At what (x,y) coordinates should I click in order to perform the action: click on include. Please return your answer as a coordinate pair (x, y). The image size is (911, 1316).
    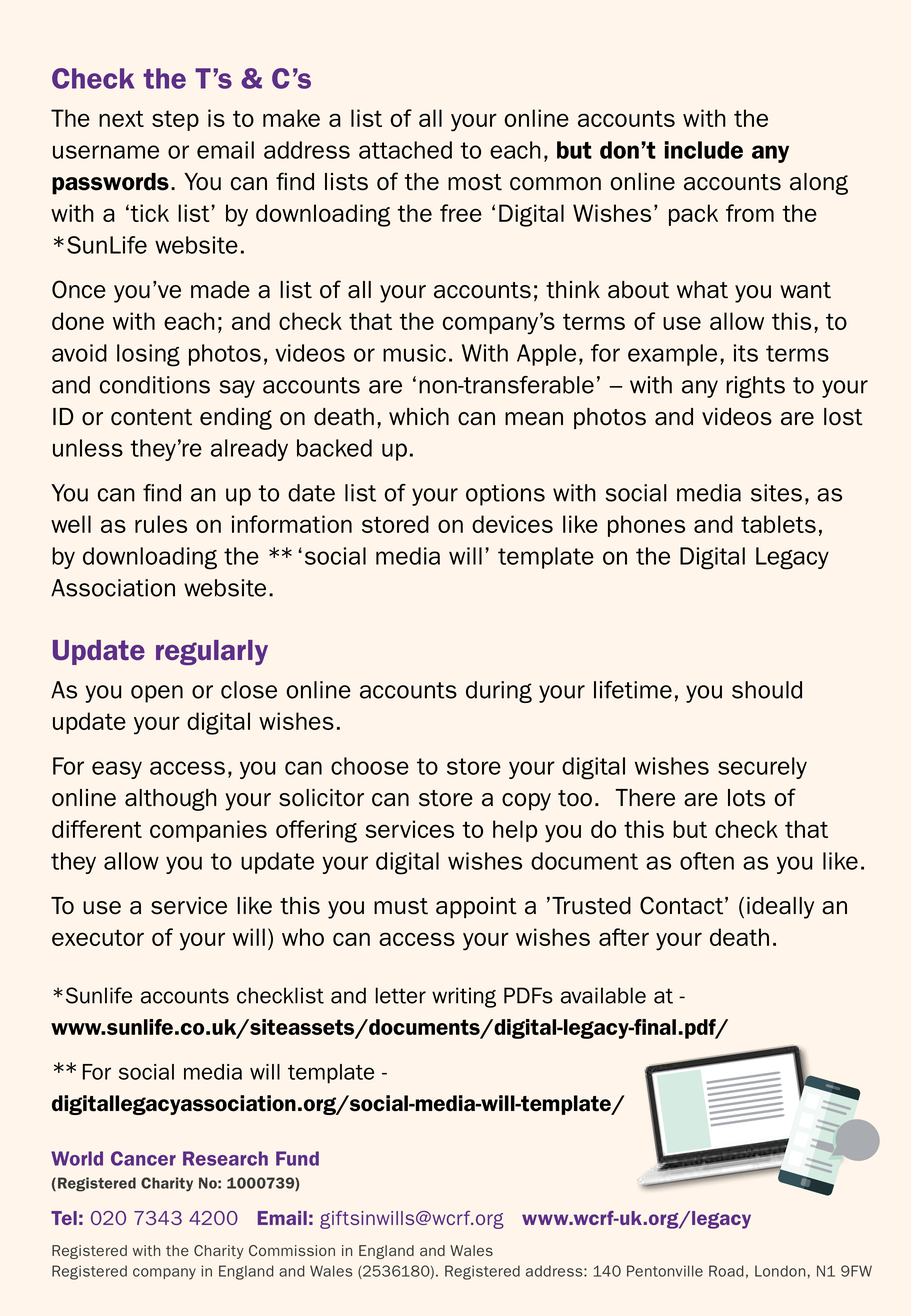
    Looking at the image, I should click on (704, 150).
